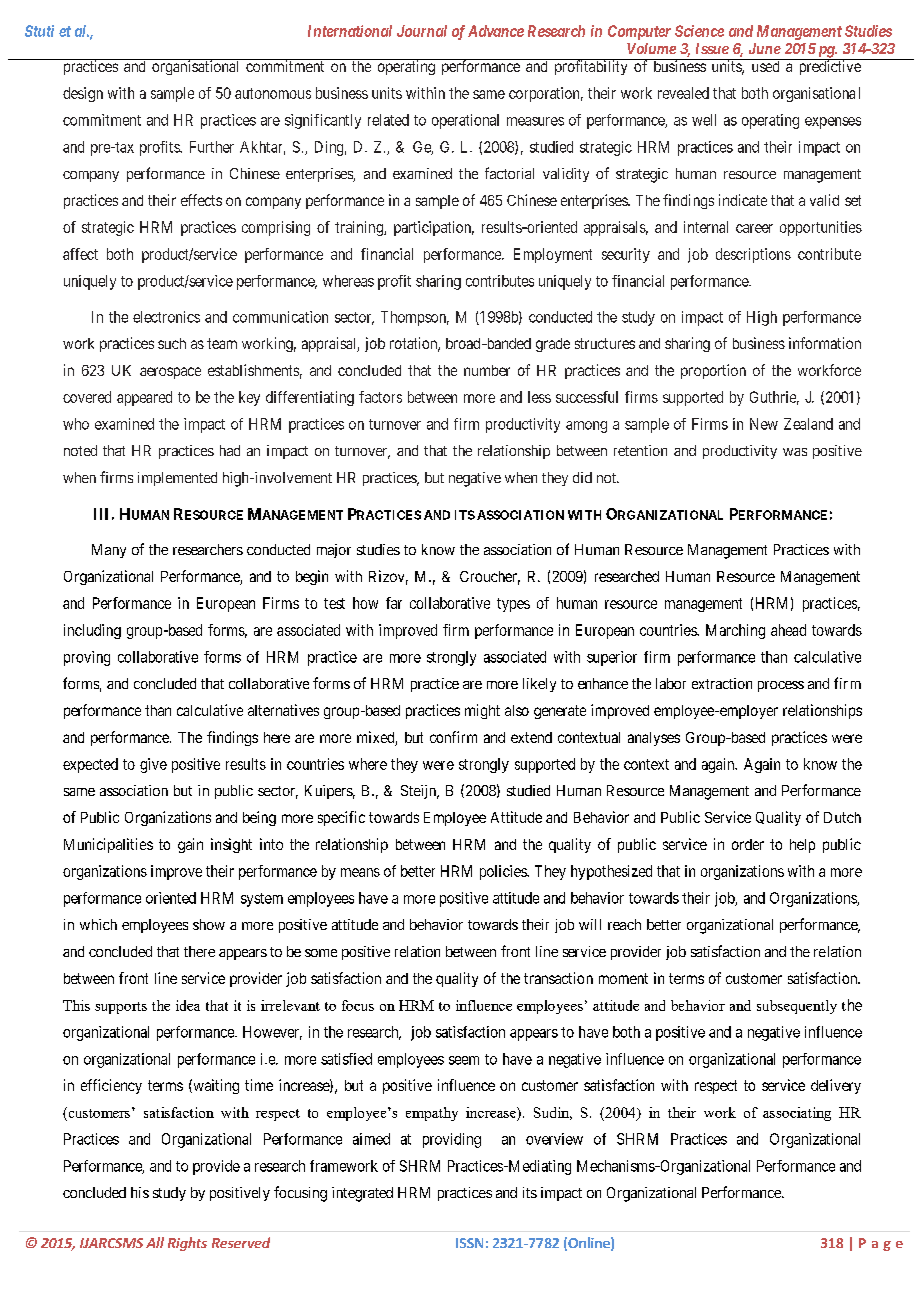  What do you see at coordinates (513, 605) in the page?
I see `types` at bounding box center [513, 605].
